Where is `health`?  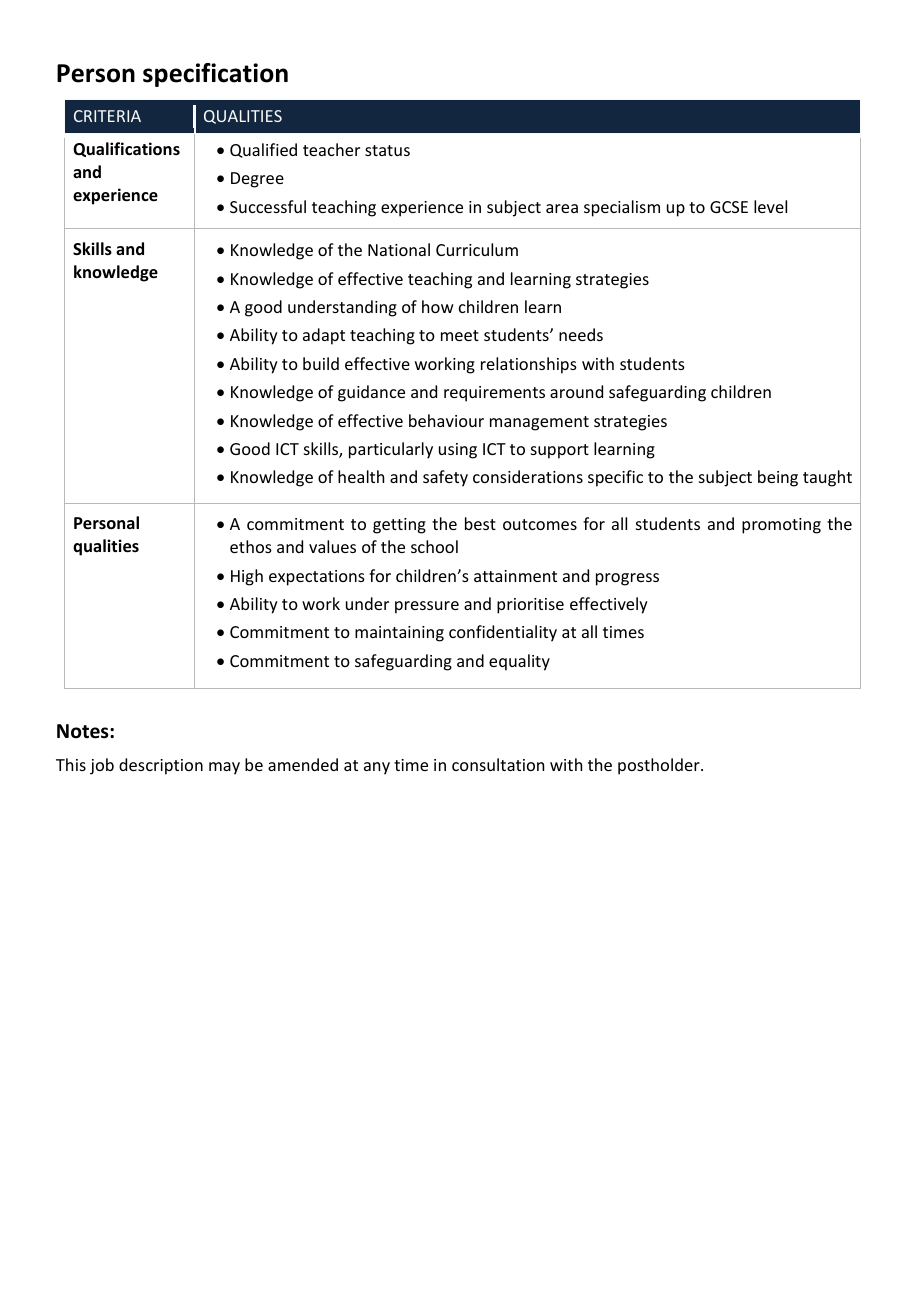
health is located at coordinates (361, 476).
